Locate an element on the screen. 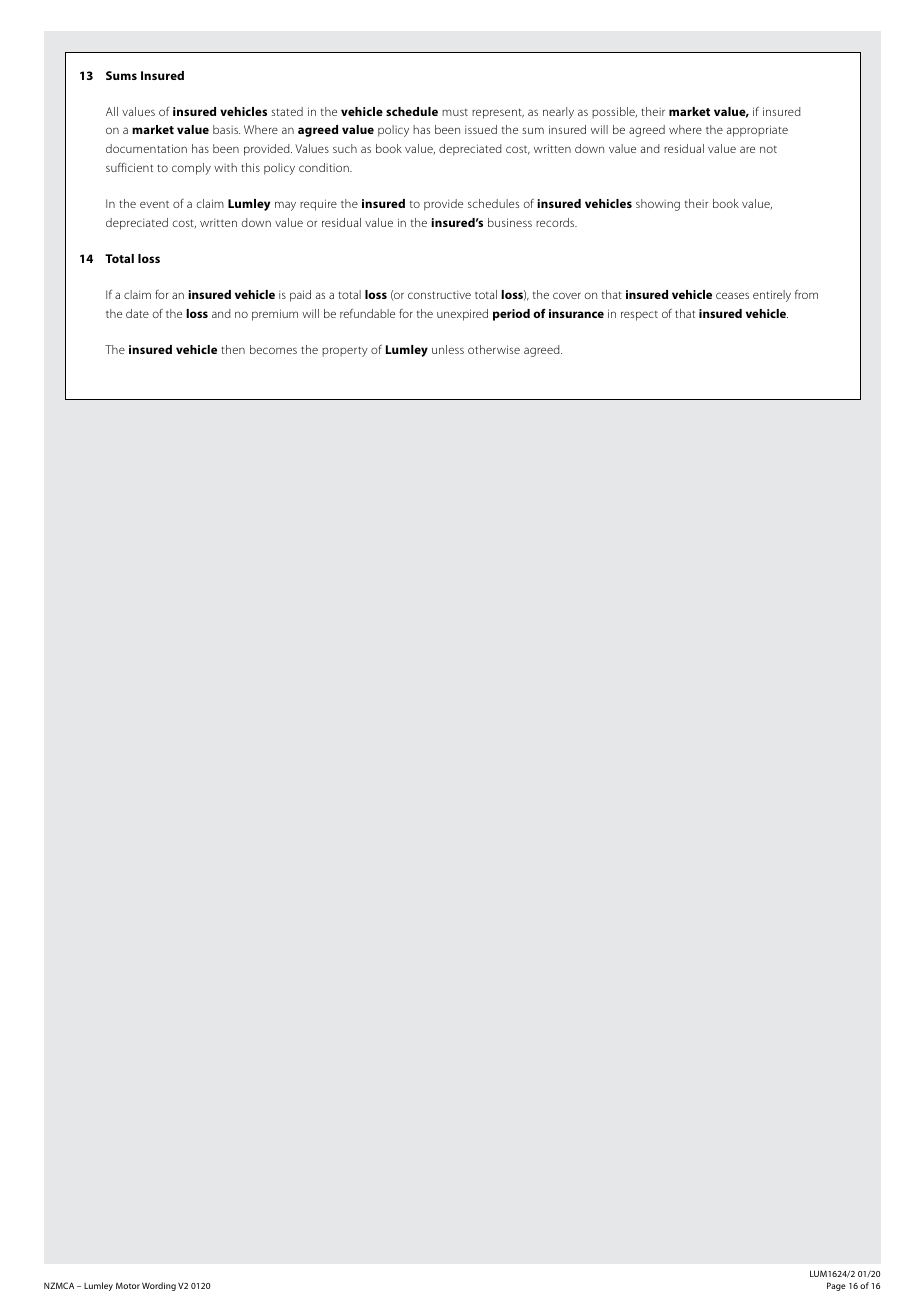 This screenshot has height=1308, width=924. respect is located at coordinates (639, 316).
